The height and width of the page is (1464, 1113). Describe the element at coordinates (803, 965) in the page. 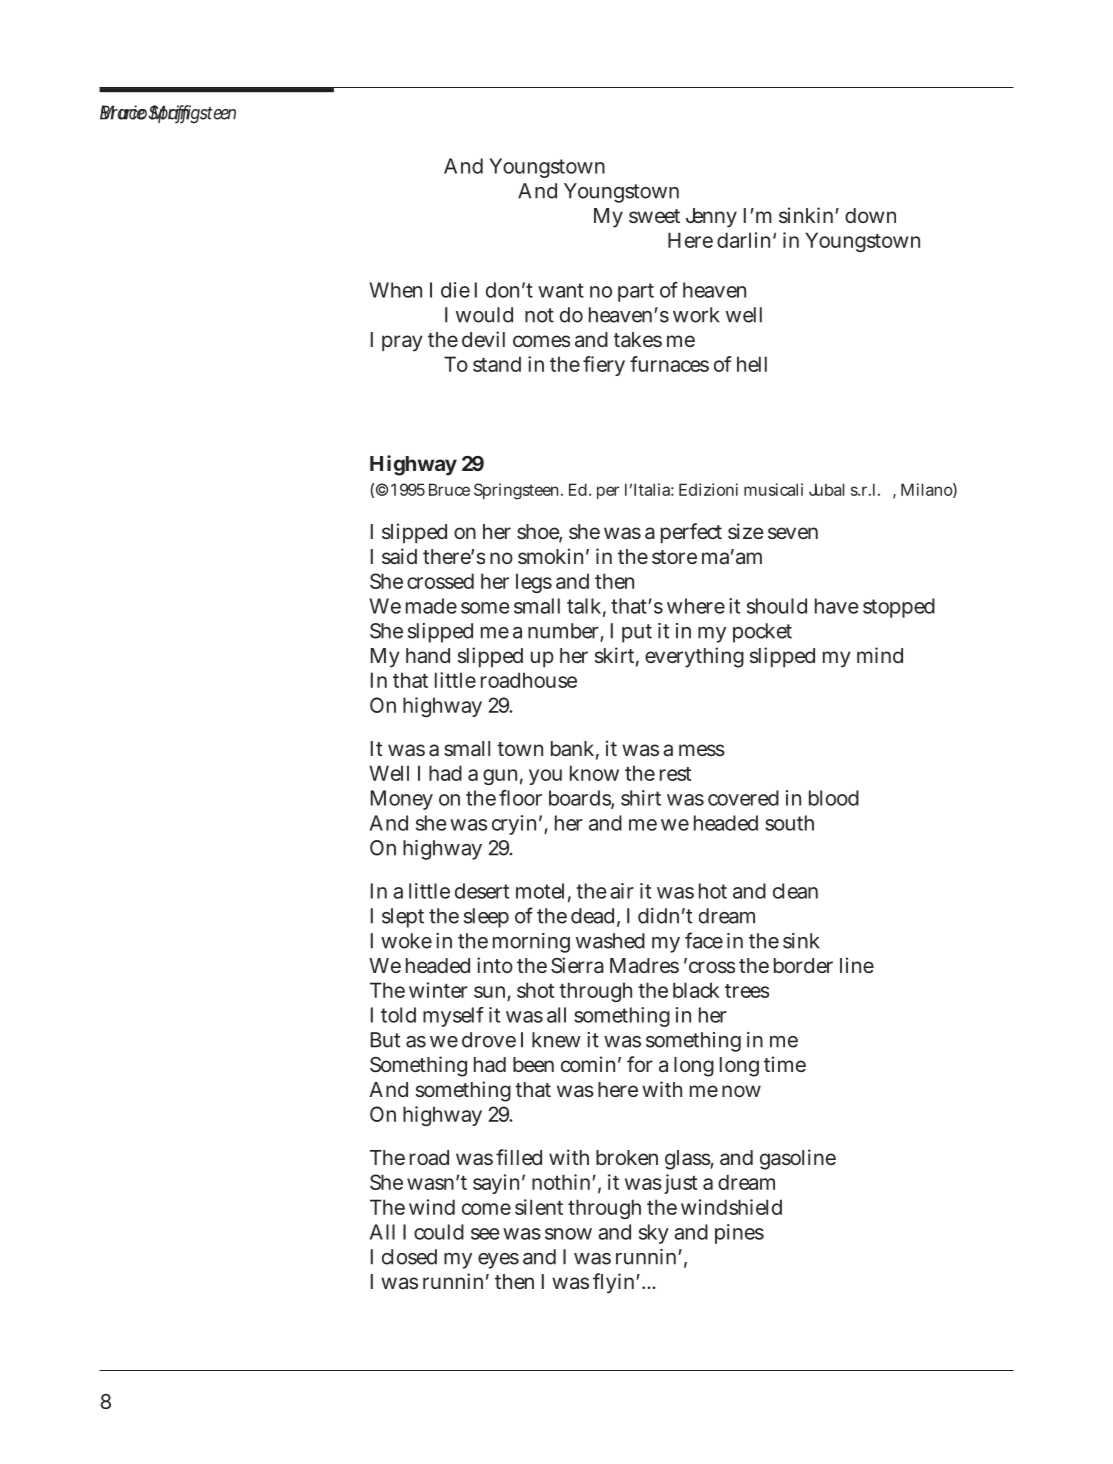

I see `border` at that location.
